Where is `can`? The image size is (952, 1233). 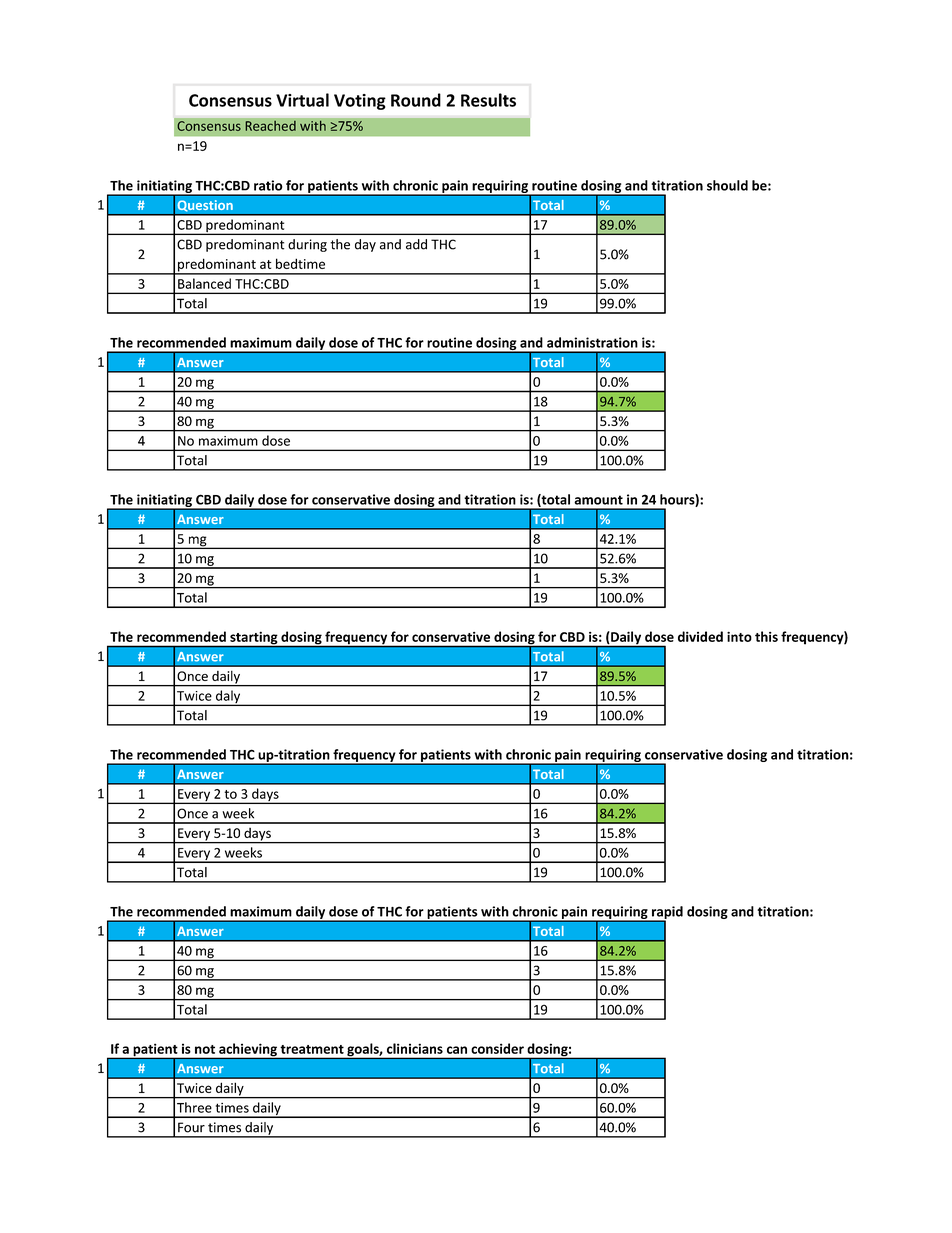 can is located at coordinates (457, 1050).
